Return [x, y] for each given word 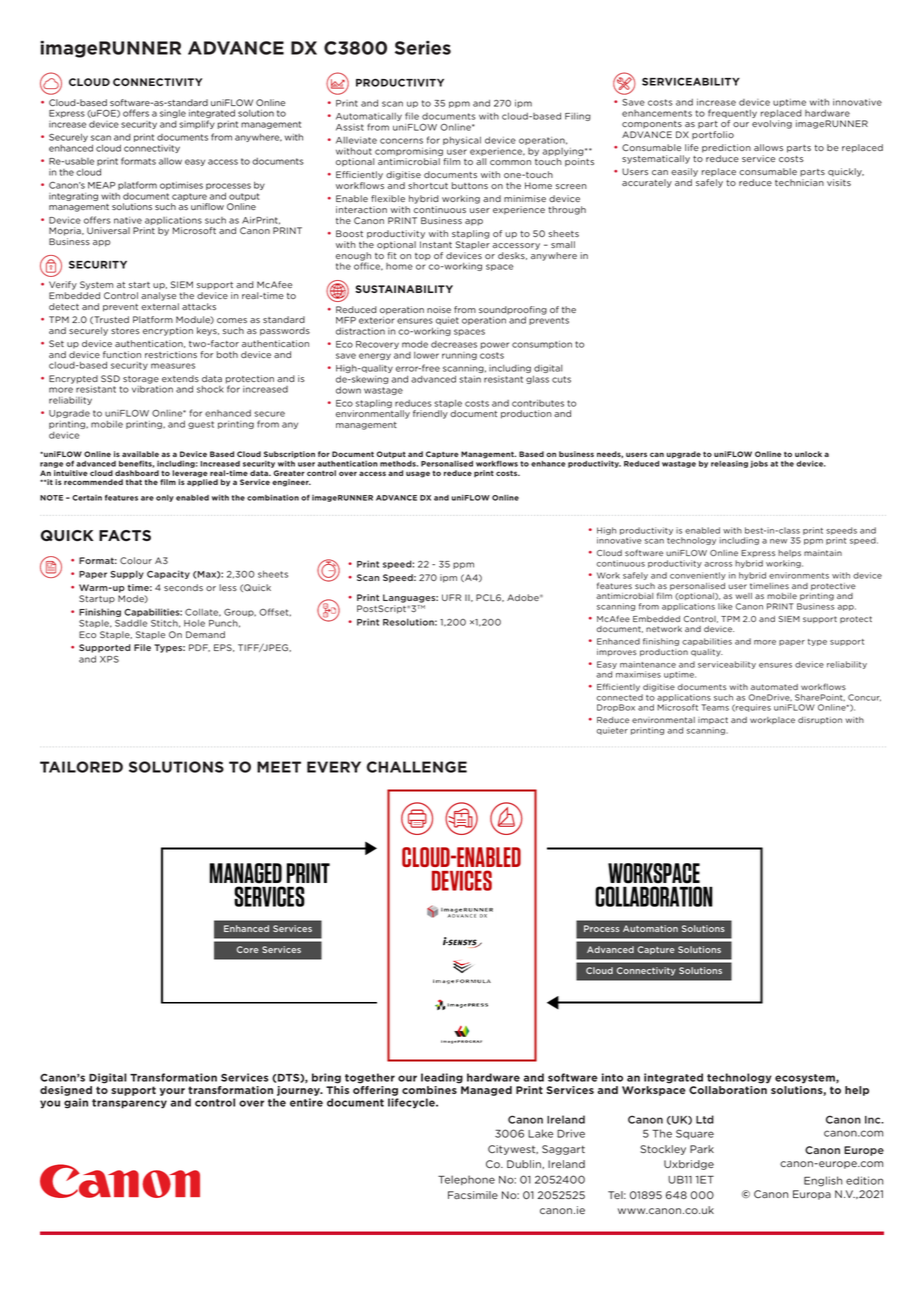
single [173, 114]
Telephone [466, 1180]
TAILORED [81, 767]
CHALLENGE [417, 767]
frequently [732, 113]
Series [423, 48]
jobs [759, 464]
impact [713, 721]
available [140, 454]
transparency [129, 1104]
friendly [430, 414]
